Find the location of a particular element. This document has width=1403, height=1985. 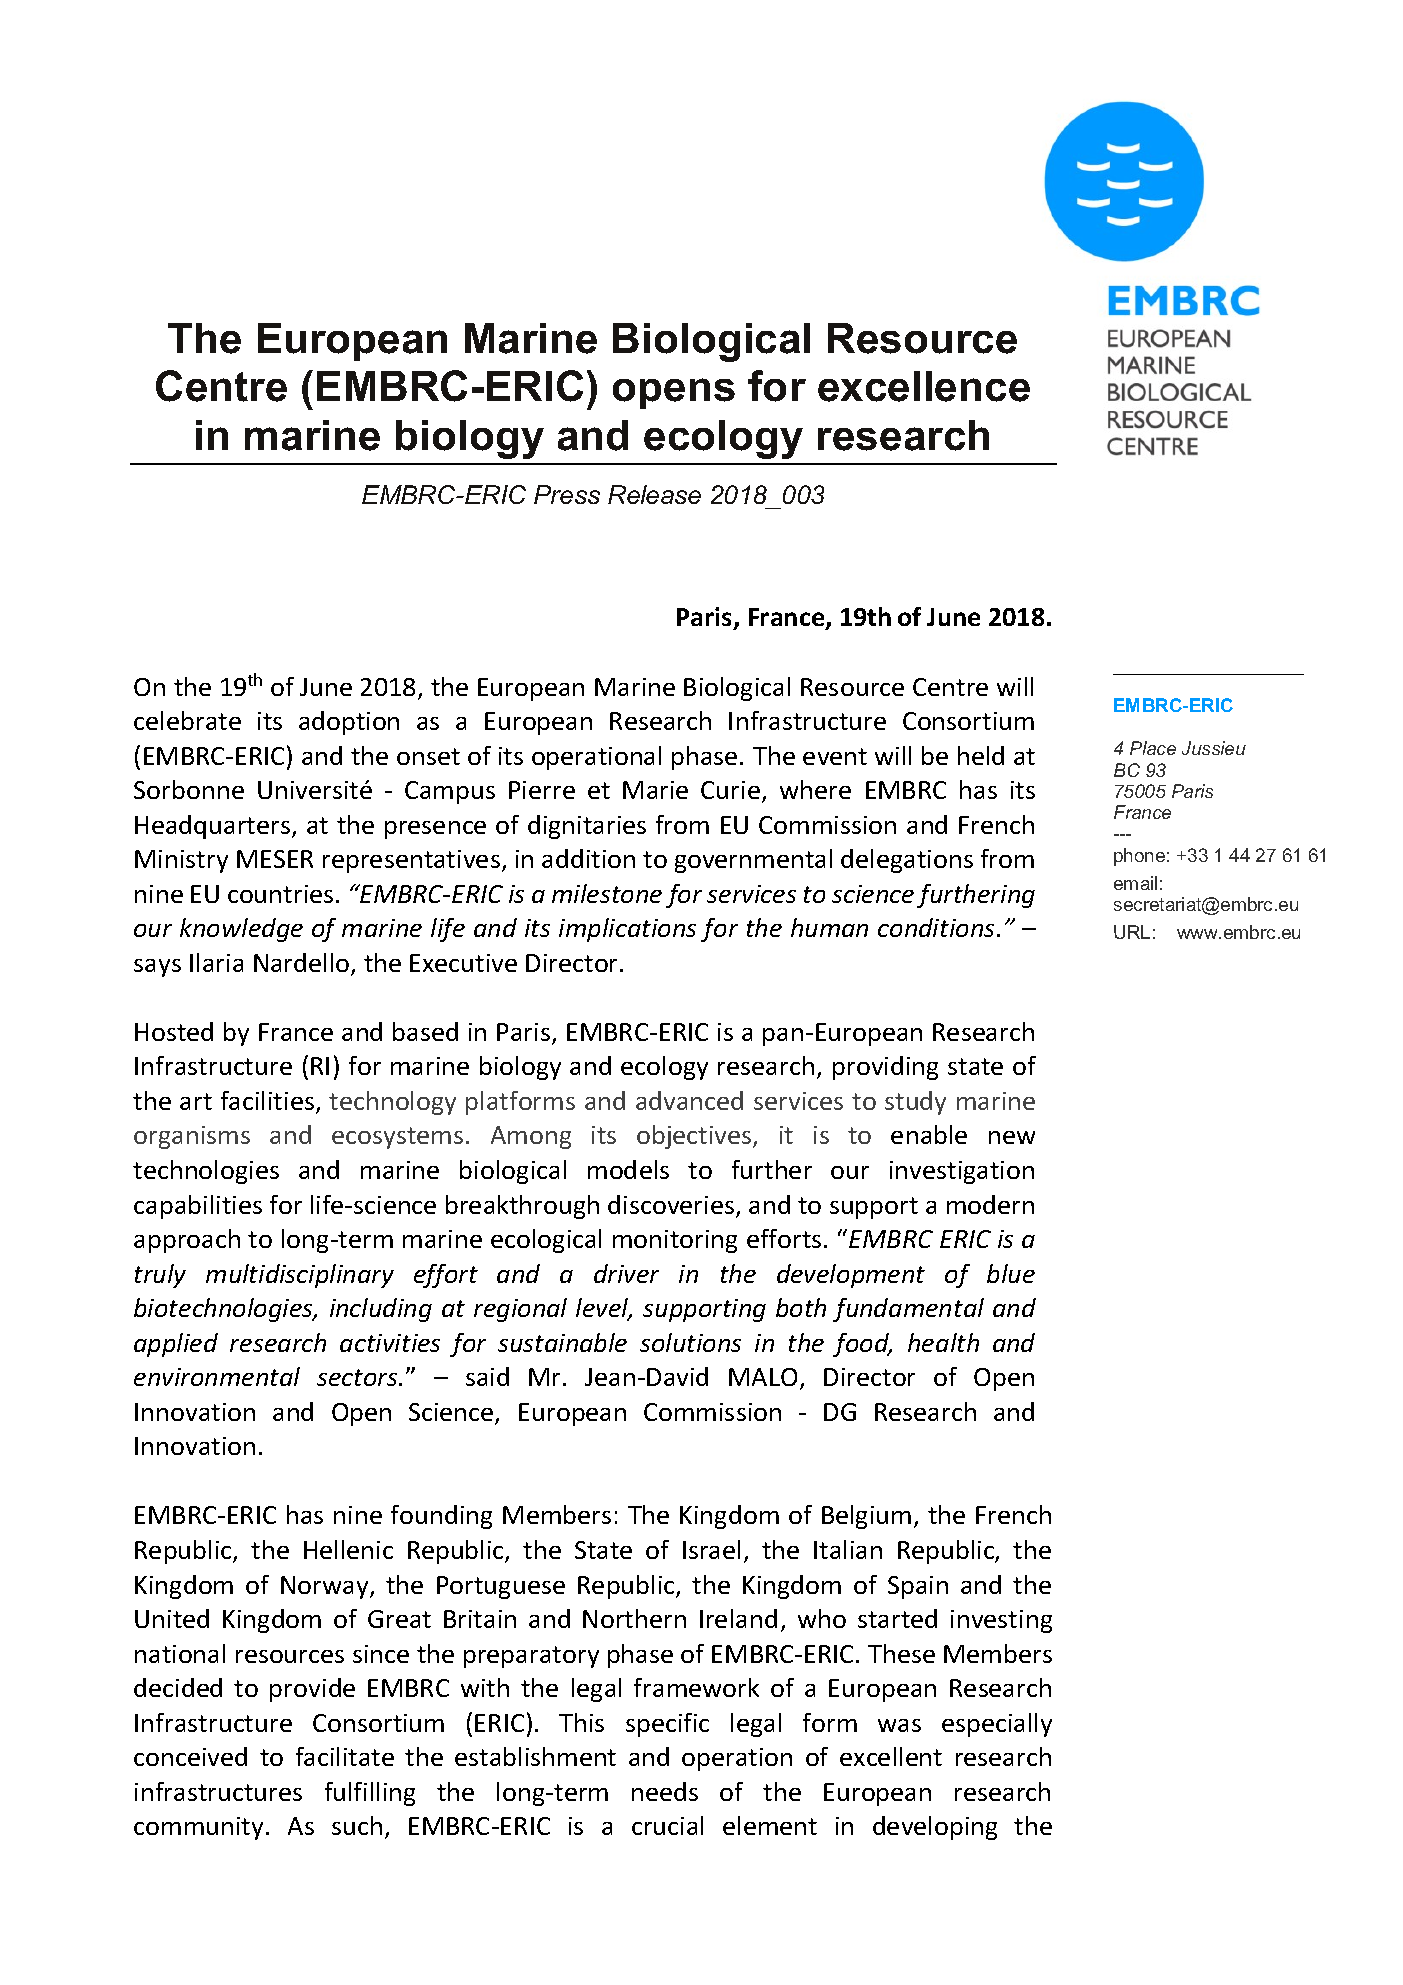

excellence is located at coordinates (924, 386).
